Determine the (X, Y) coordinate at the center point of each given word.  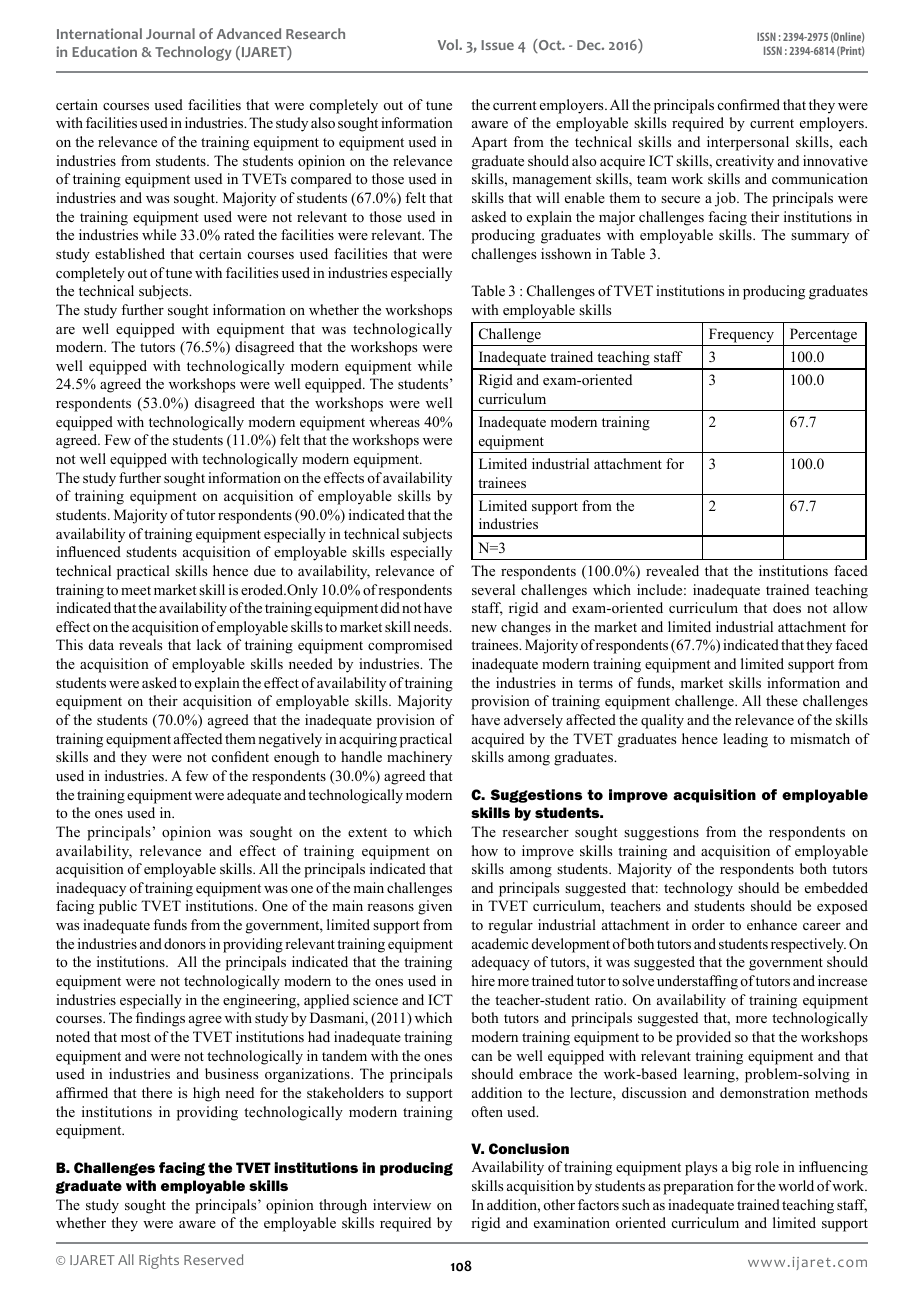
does (787, 608)
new (484, 628)
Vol (449, 44)
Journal (170, 33)
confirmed (749, 104)
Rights (159, 1261)
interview (402, 1204)
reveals (140, 644)
